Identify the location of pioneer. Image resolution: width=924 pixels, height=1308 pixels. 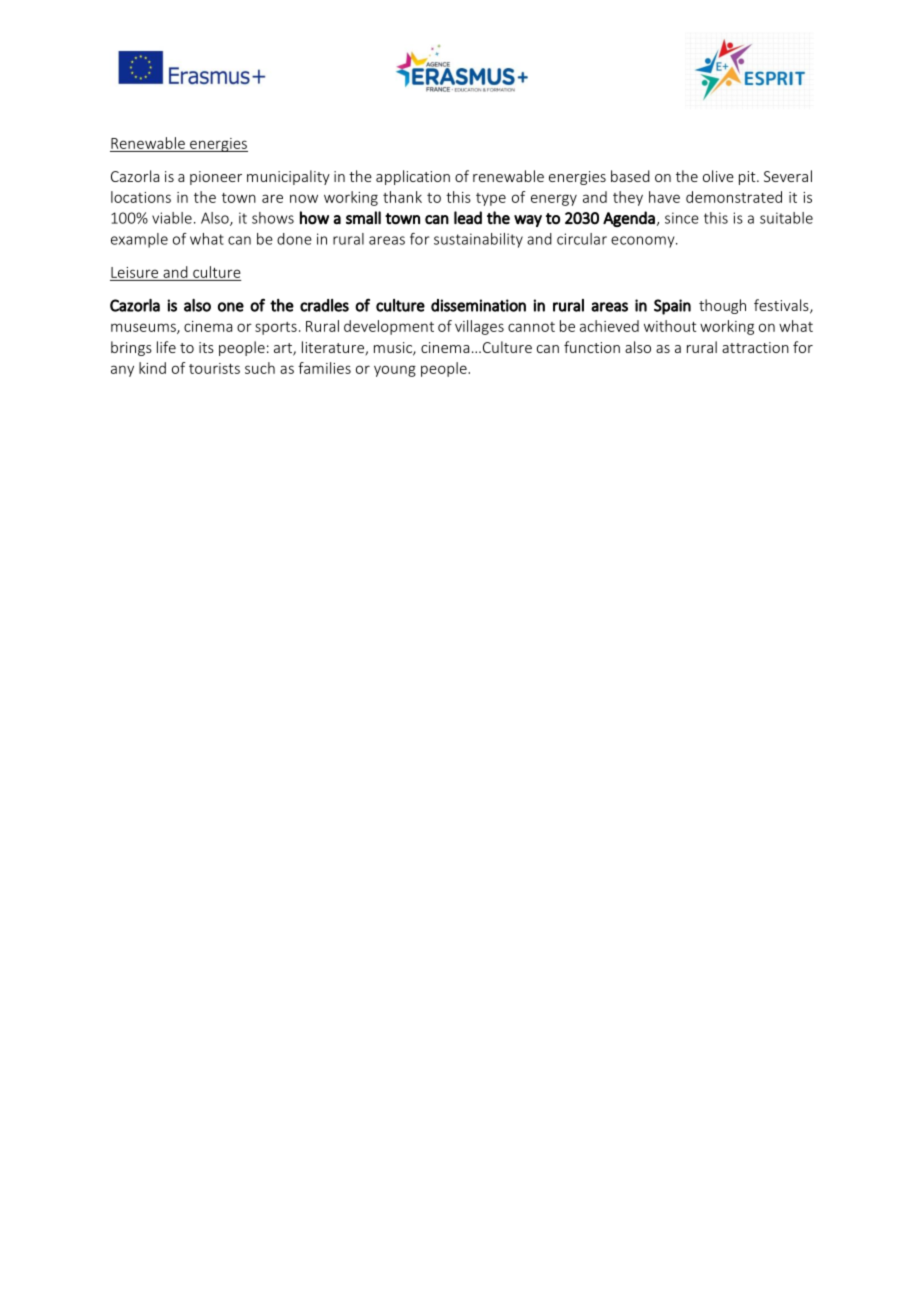
(216, 178).
